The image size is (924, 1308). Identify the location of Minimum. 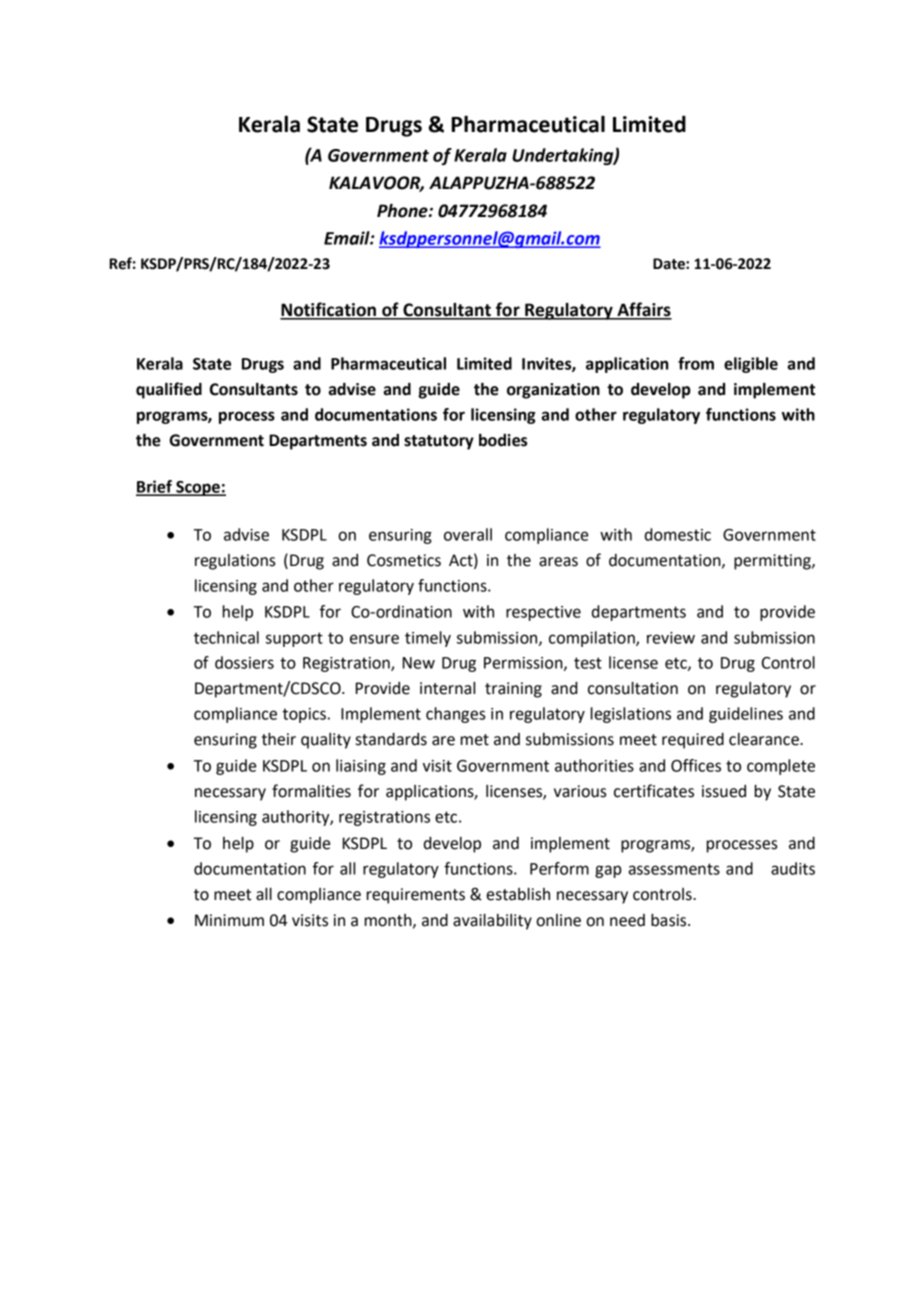
(229, 920).
